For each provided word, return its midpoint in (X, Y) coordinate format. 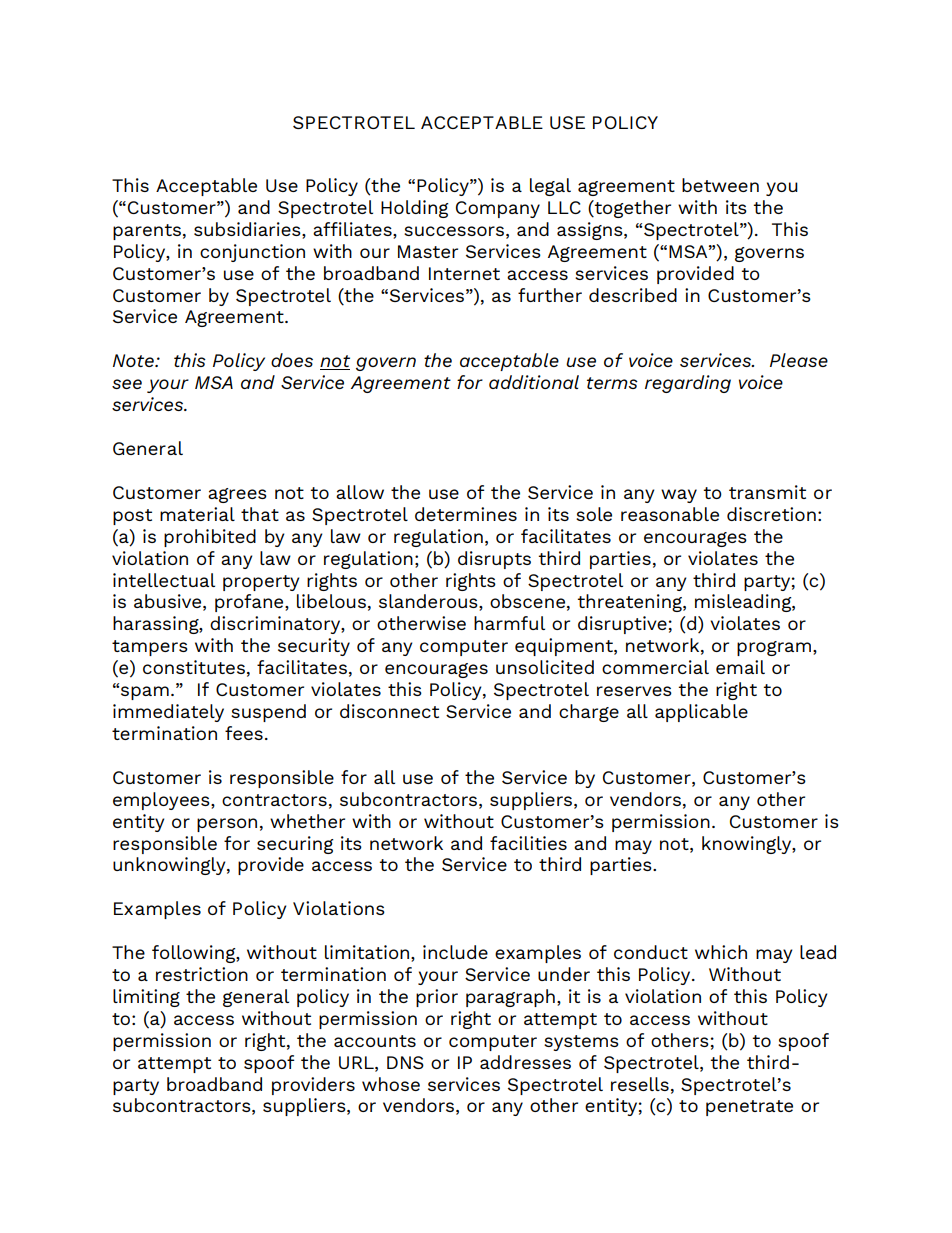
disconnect (389, 711)
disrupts (494, 560)
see (127, 384)
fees (244, 733)
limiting (146, 998)
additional (534, 382)
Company (498, 209)
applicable (701, 713)
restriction (202, 974)
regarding (688, 384)
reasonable (670, 514)
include (455, 952)
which (721, 952)
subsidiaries (248, 229)
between (720, 185)
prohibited (210, 538)
